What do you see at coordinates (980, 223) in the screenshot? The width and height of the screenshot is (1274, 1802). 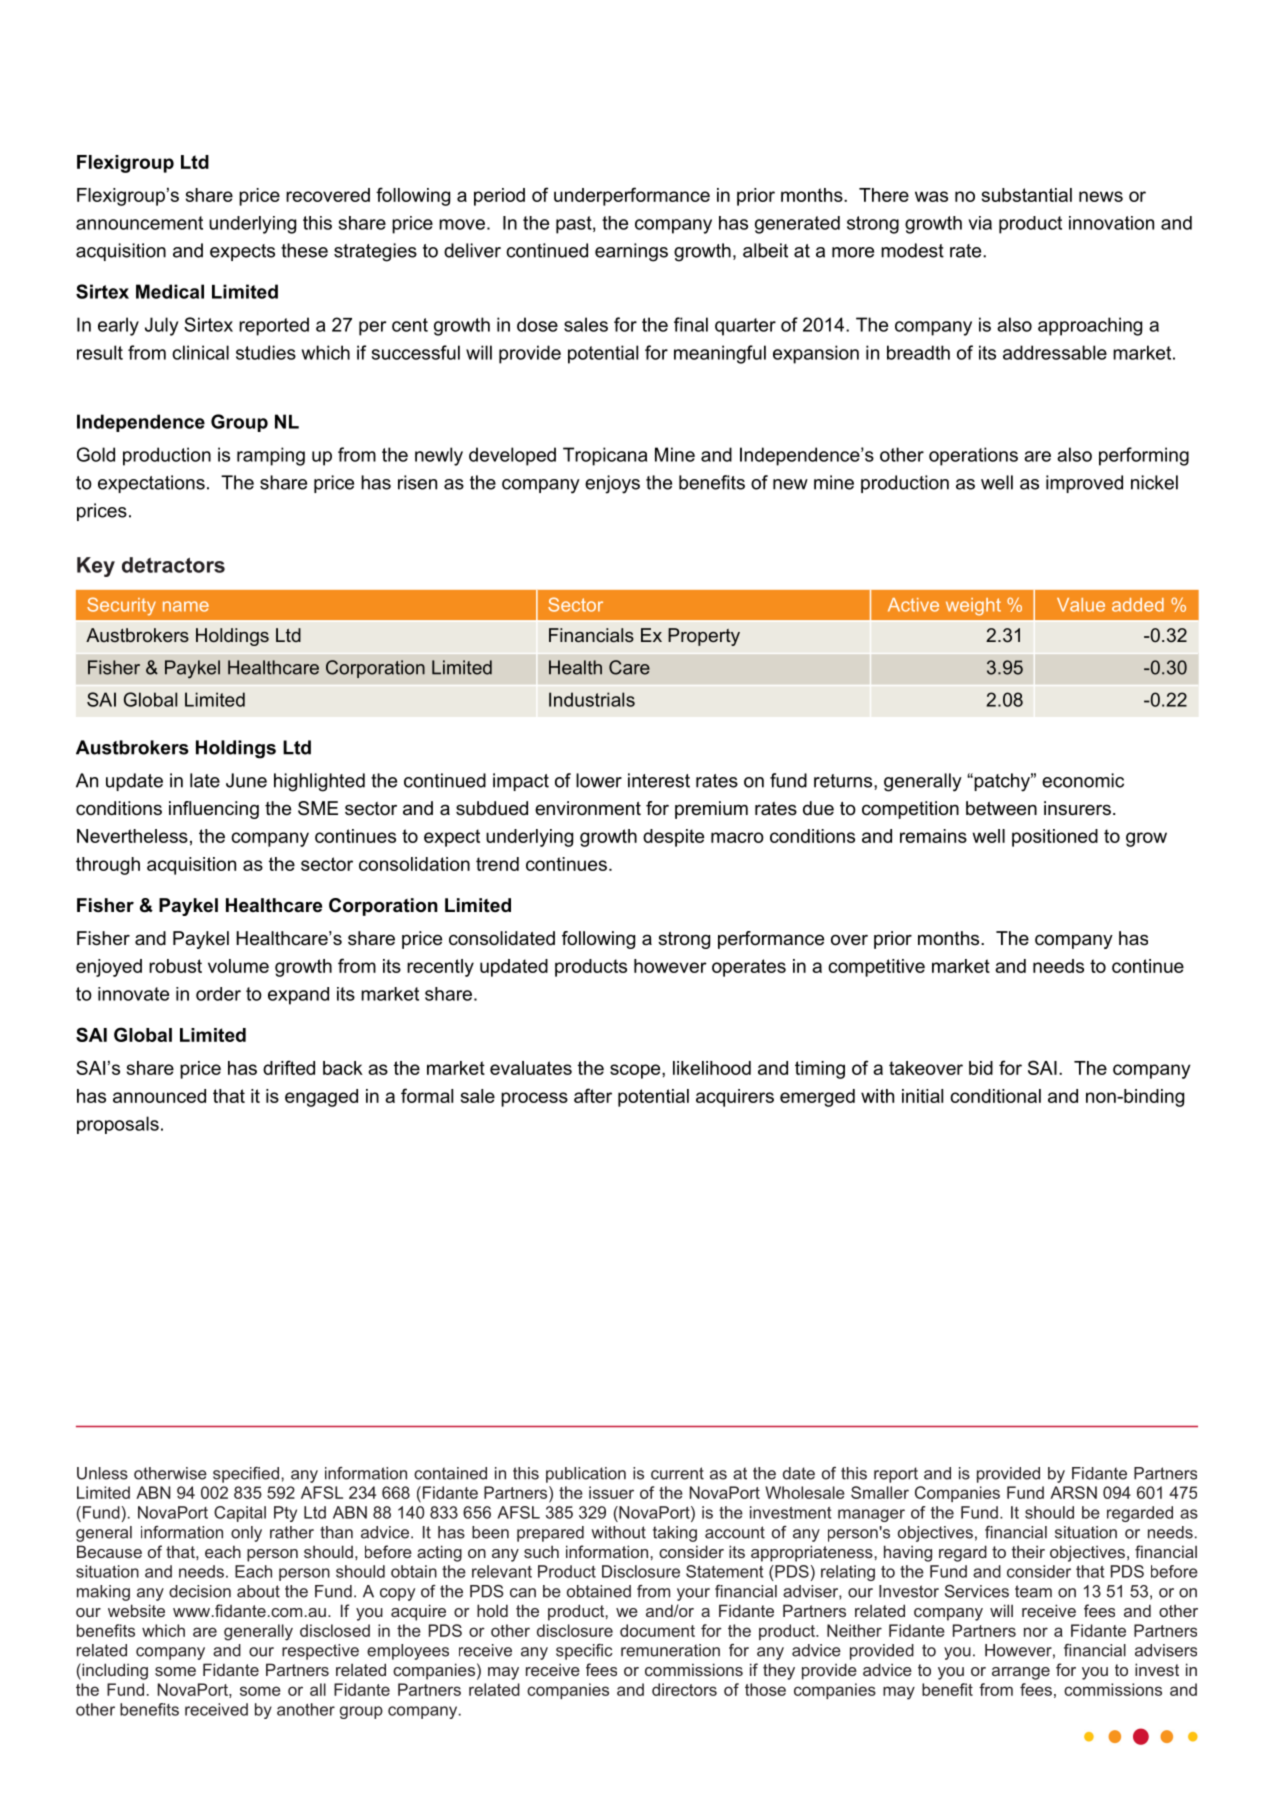 I see `via` at bounding box center [980, 223].
